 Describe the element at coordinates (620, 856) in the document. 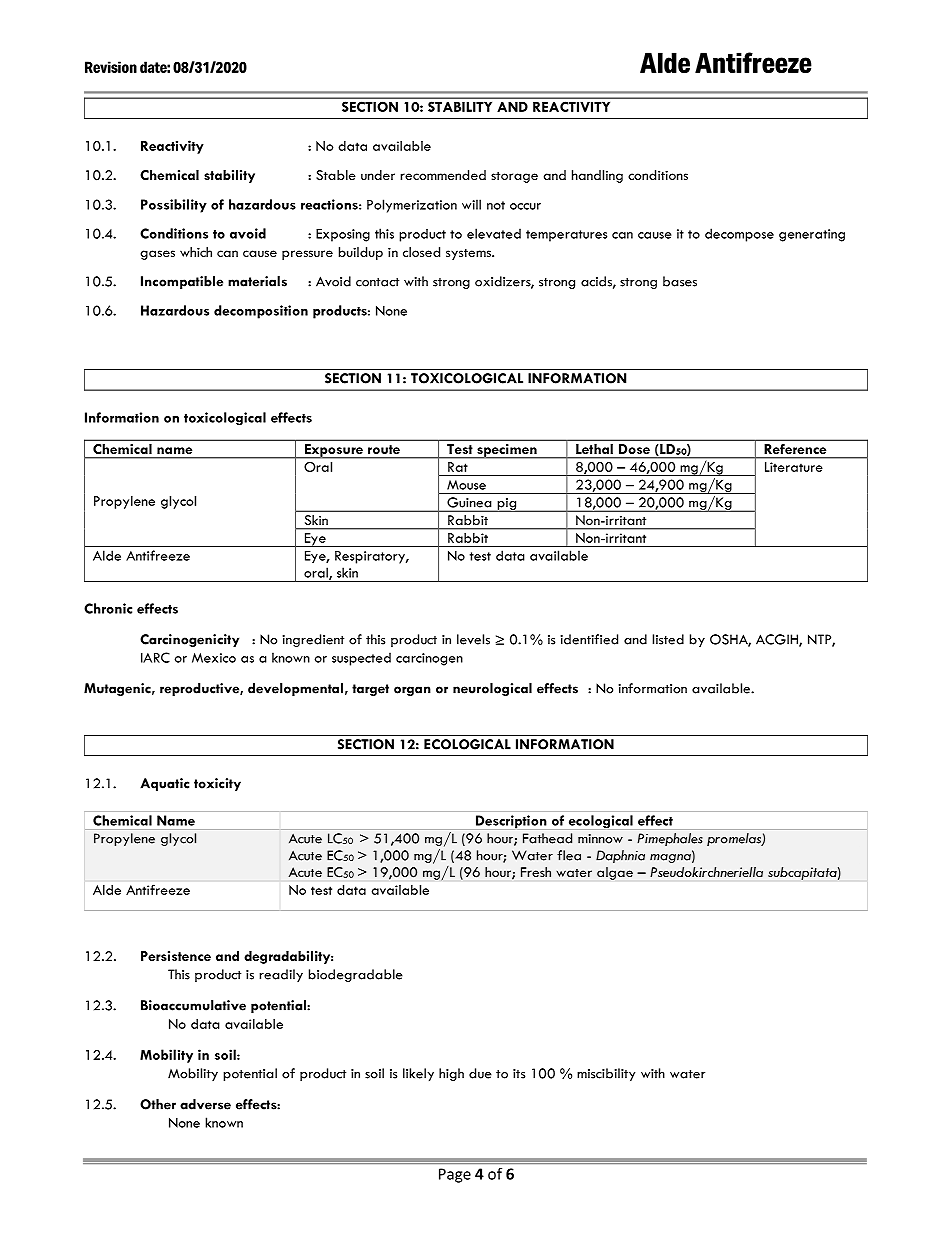

I see `Daphnia` at that location.
